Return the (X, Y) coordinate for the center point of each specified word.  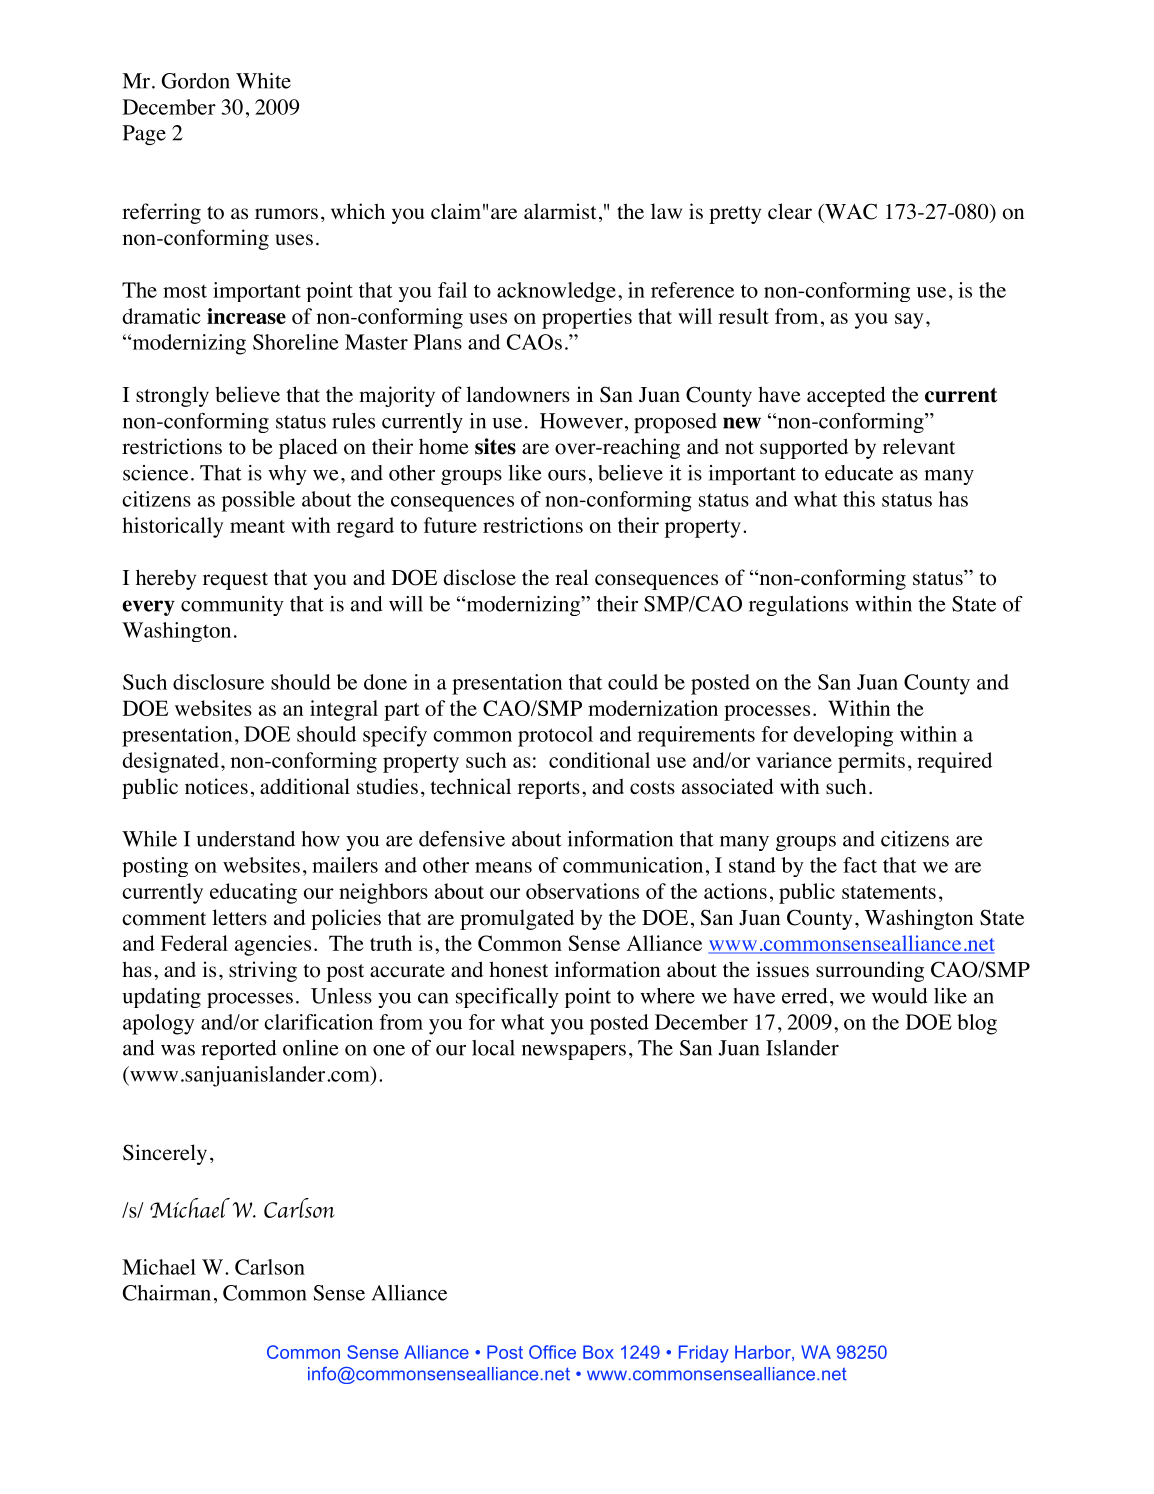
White (263, 81)
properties (587, 318)
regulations (798, 606)
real (572, 577)
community (232, 606)
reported (239, 1050)
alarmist (560, 211)
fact (860, 865)
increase (246, 316)
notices (216, 786)
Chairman (167, 1293)
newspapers (574, 1052)
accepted (846, 396)
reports (549, 790)
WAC (850, 211)
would (900, 996)
